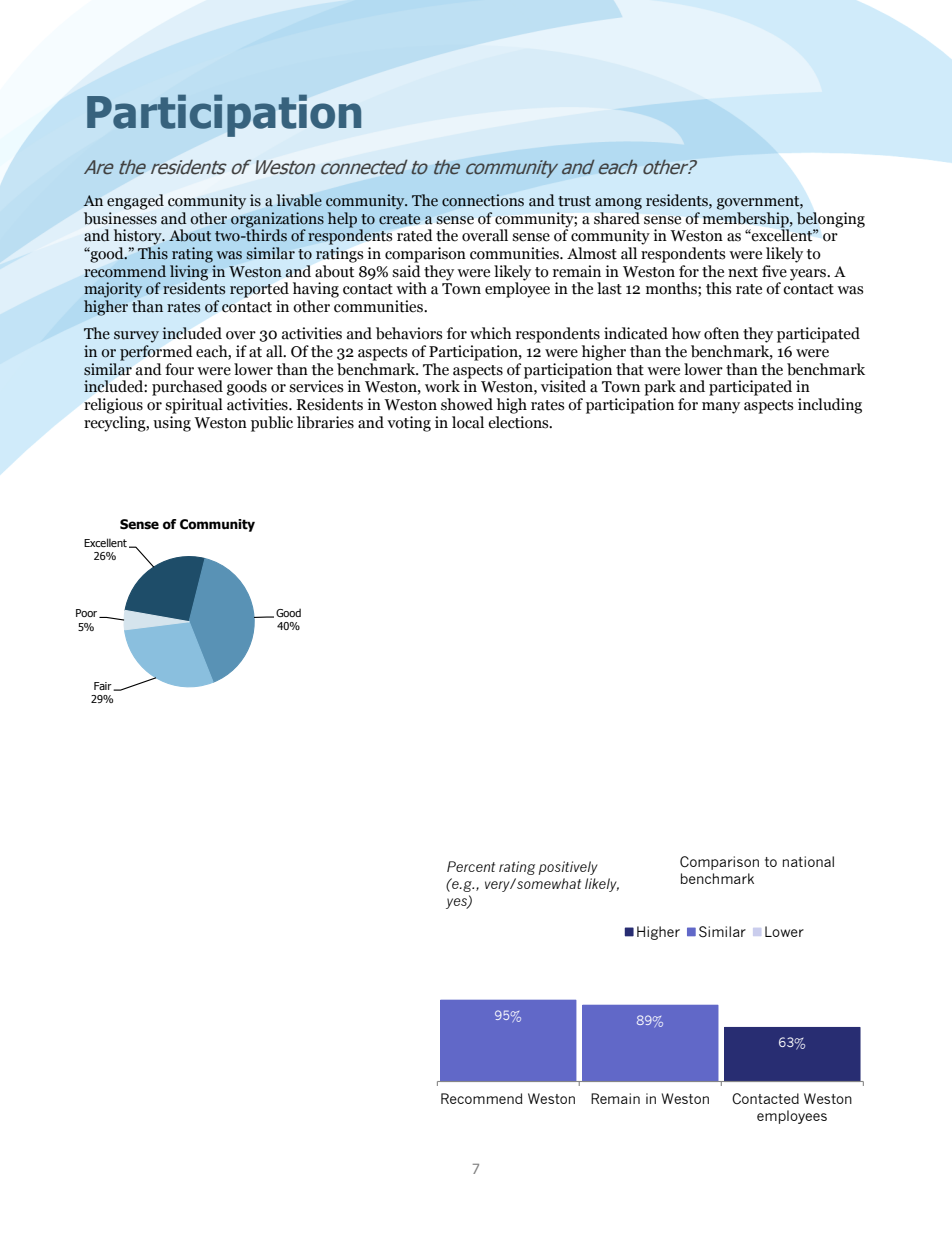  I want to click on Poor, so click(88, 613).
